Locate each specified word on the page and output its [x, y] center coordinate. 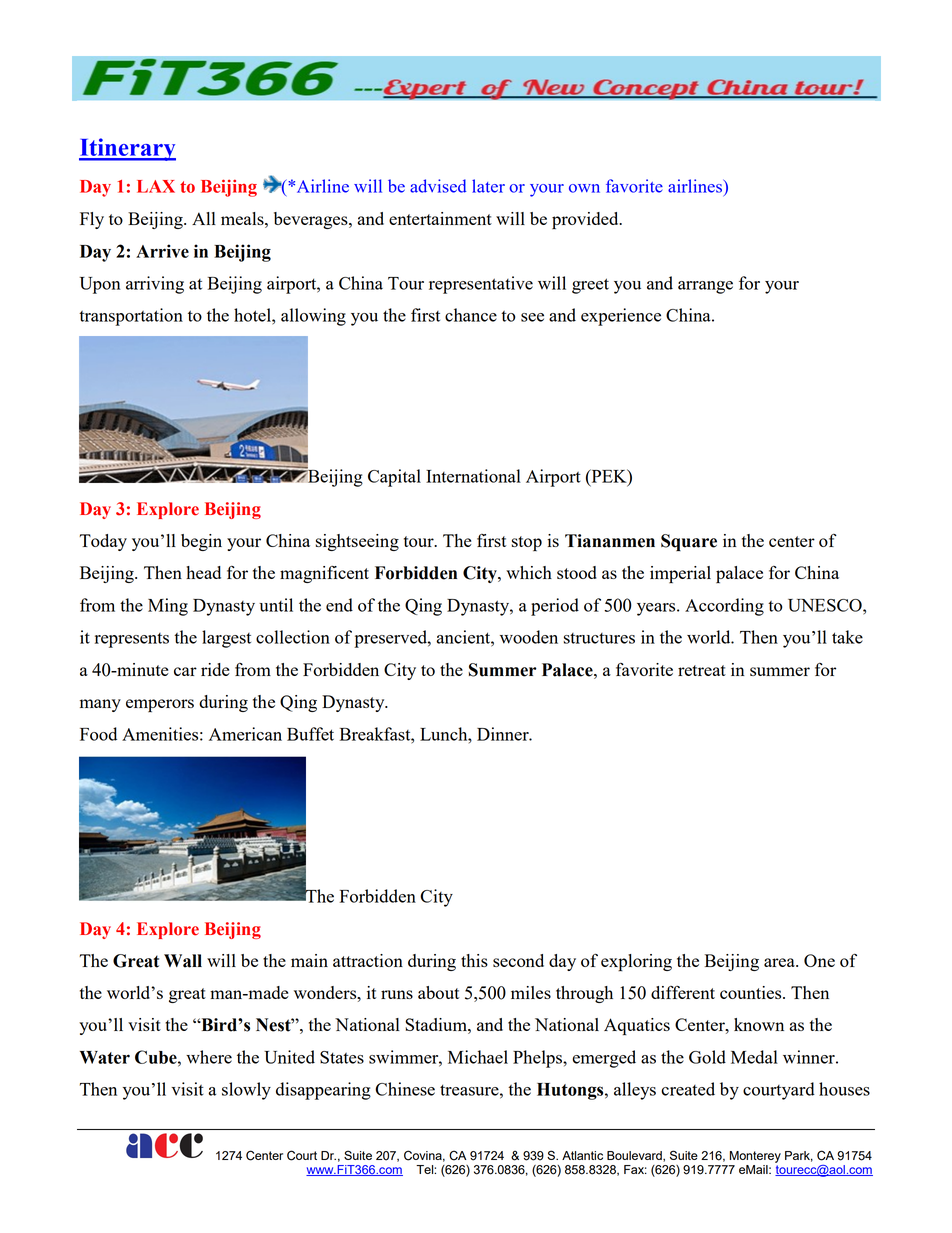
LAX [156, 186]
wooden [529, 637]
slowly [246, 1091]
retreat [702, 670]
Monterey [755, 1157]
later [488, 186]
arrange [705, 287]
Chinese [405, 1089]
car [185, 671]
